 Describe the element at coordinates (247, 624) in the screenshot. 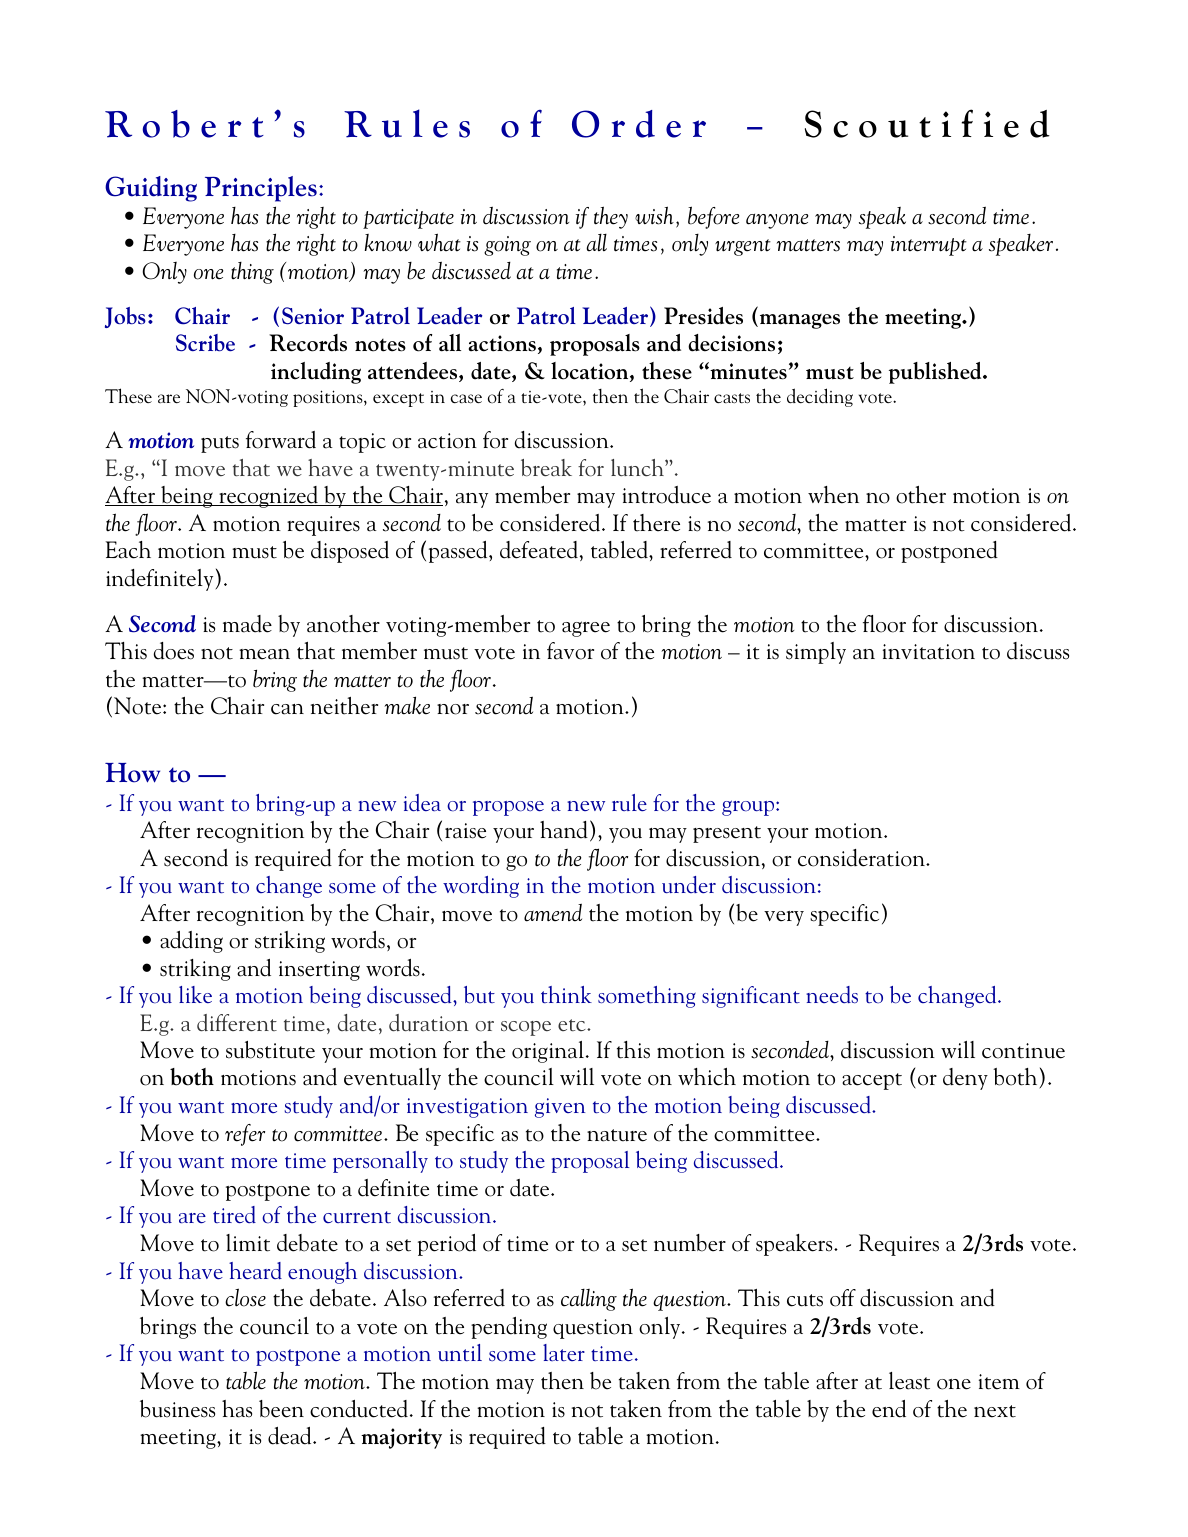

I see `made` at that location.
